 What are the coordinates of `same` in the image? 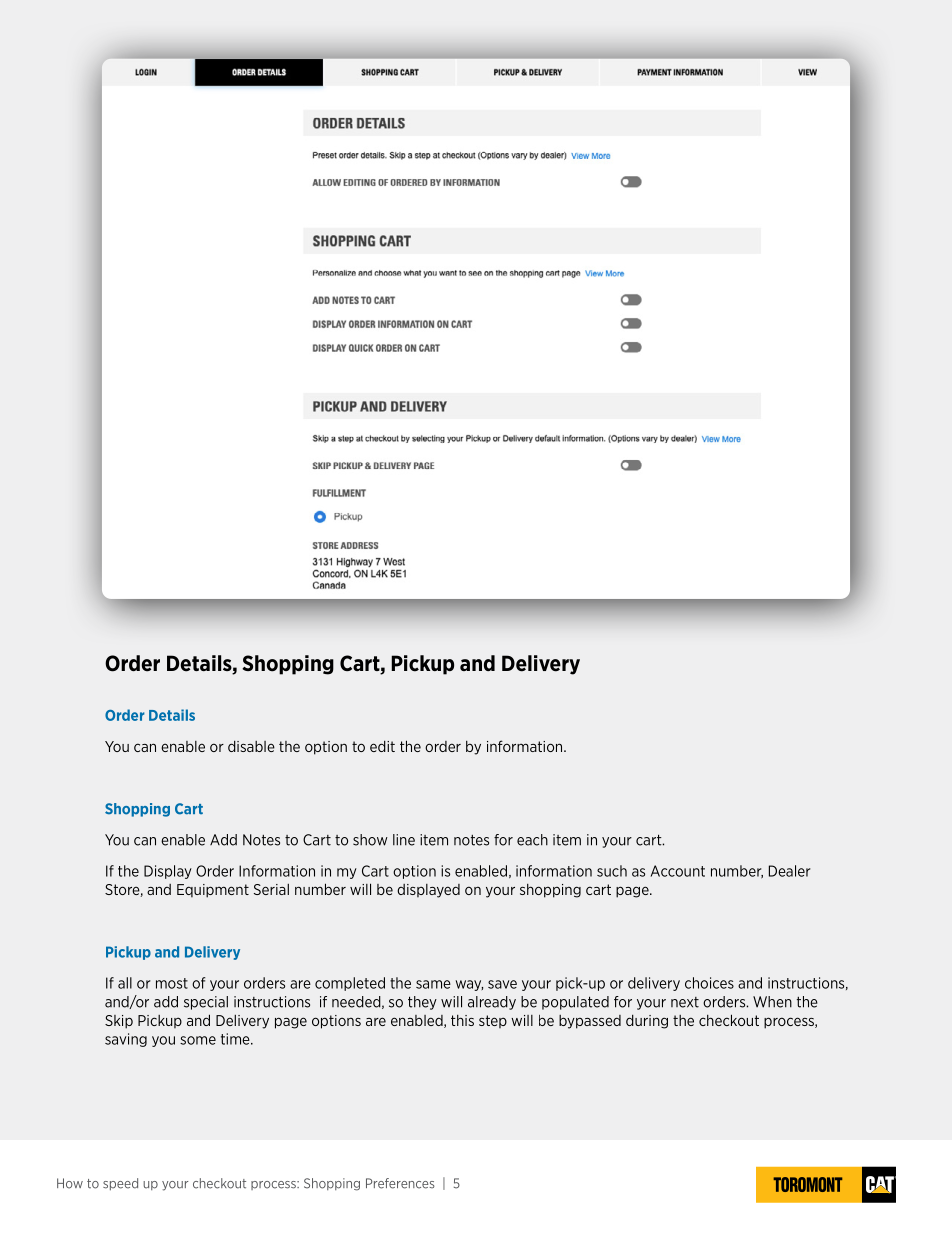 It's located at (433, 984).
